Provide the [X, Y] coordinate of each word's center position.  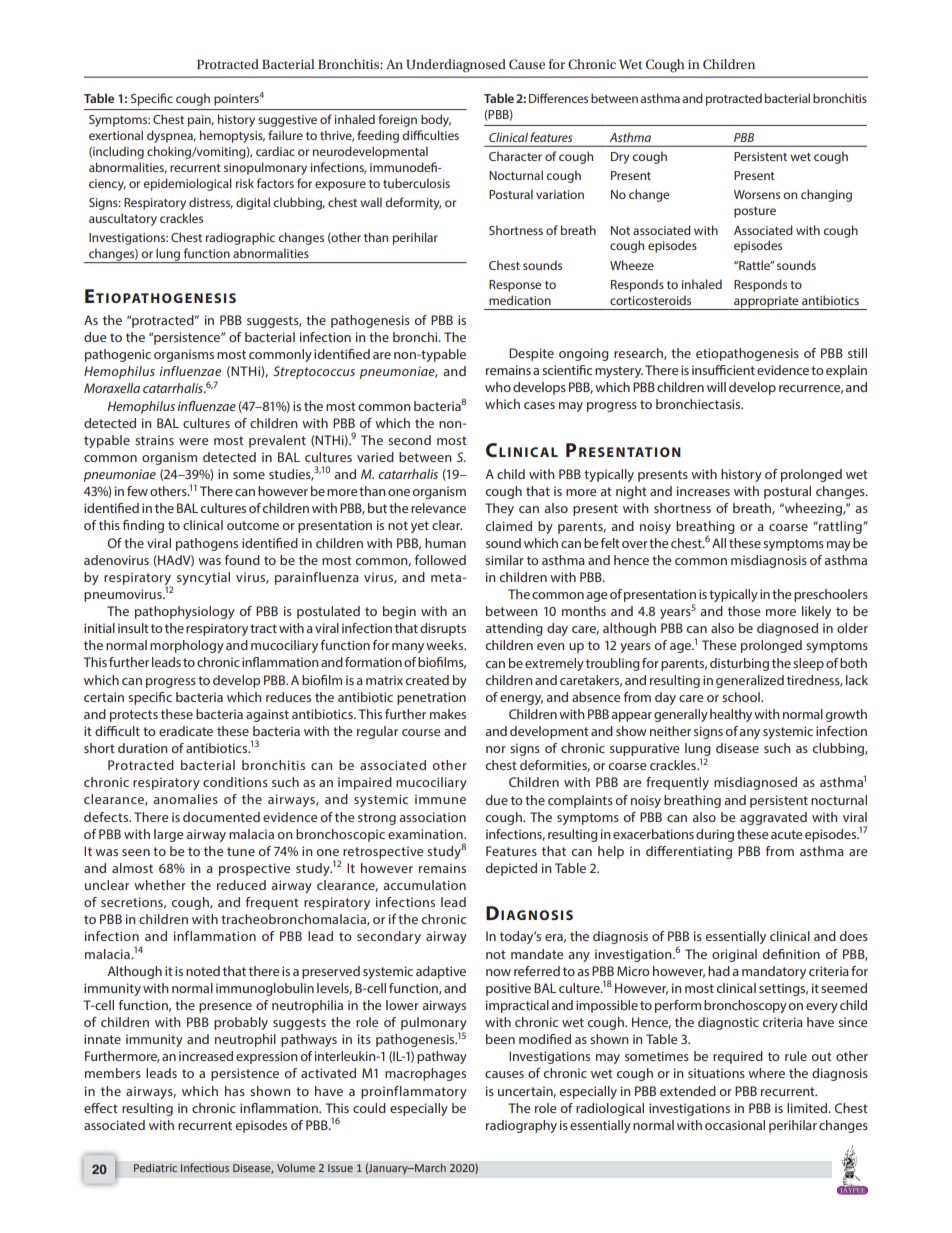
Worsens [757, 194]
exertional [116, 135]
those [744, 611]
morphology [187, 646]
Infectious [205, 1168]
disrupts [443, 629]
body [436, 120]
